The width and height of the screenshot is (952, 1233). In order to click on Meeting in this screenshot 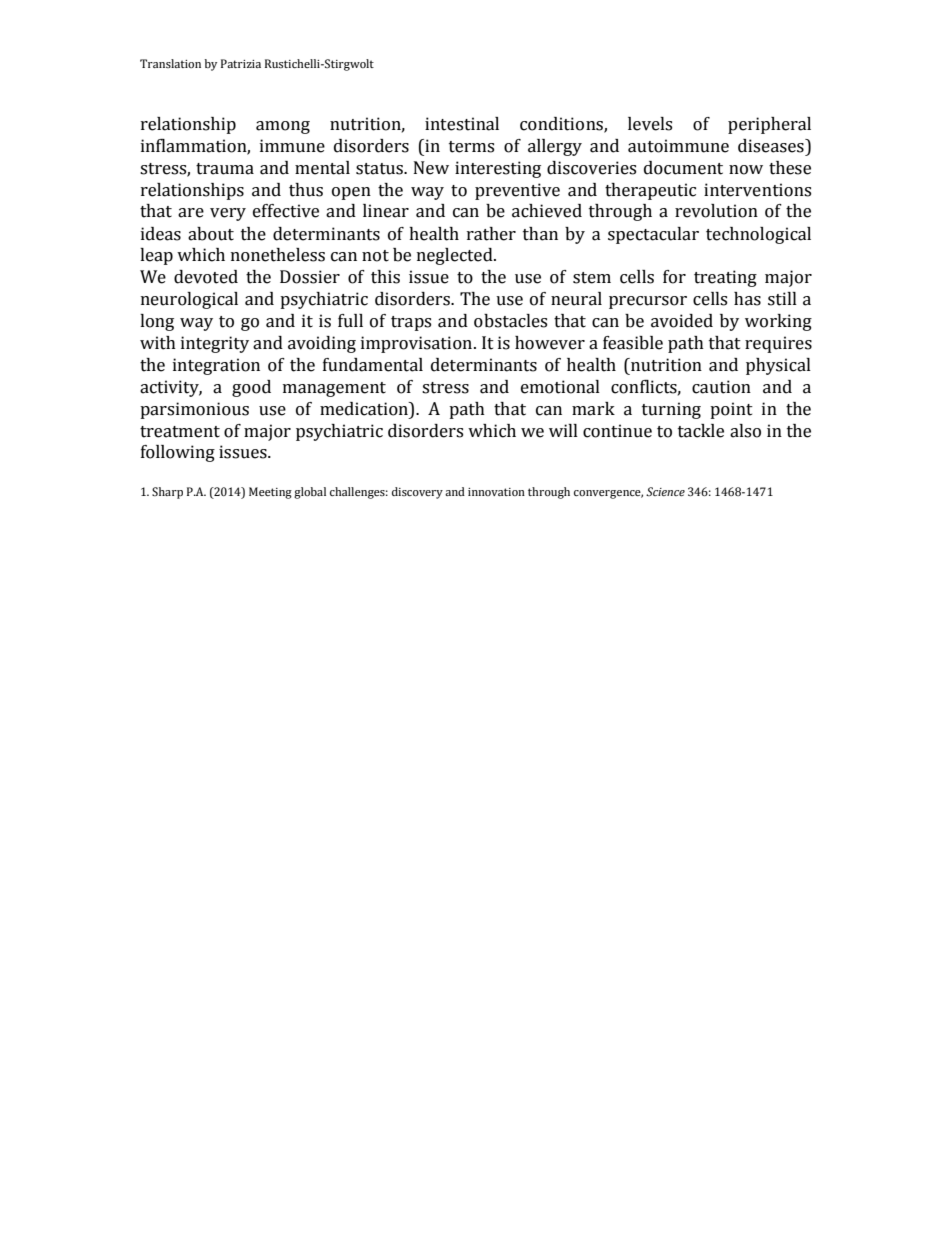, I will do `click(270, 493)`.
